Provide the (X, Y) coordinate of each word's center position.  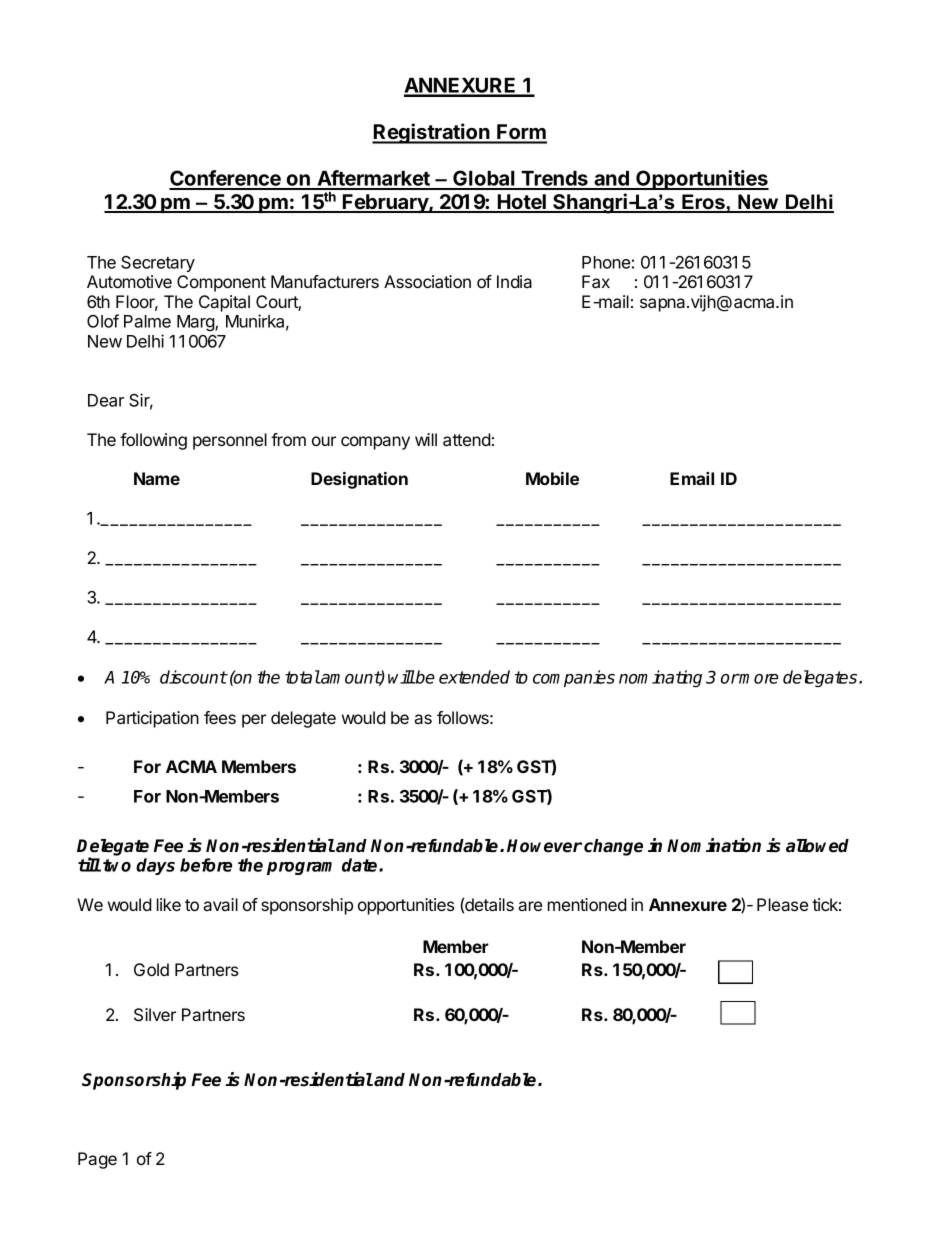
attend (467, 439)
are (530, 906)
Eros (703, 203)
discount (193, 677)
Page (97, 1160)
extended (474, 677)
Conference (226, 179)
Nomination (714, 845)
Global (484, 179)
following (153, 441)
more (758, 679)
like (169, 904)
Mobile (552, 478)
